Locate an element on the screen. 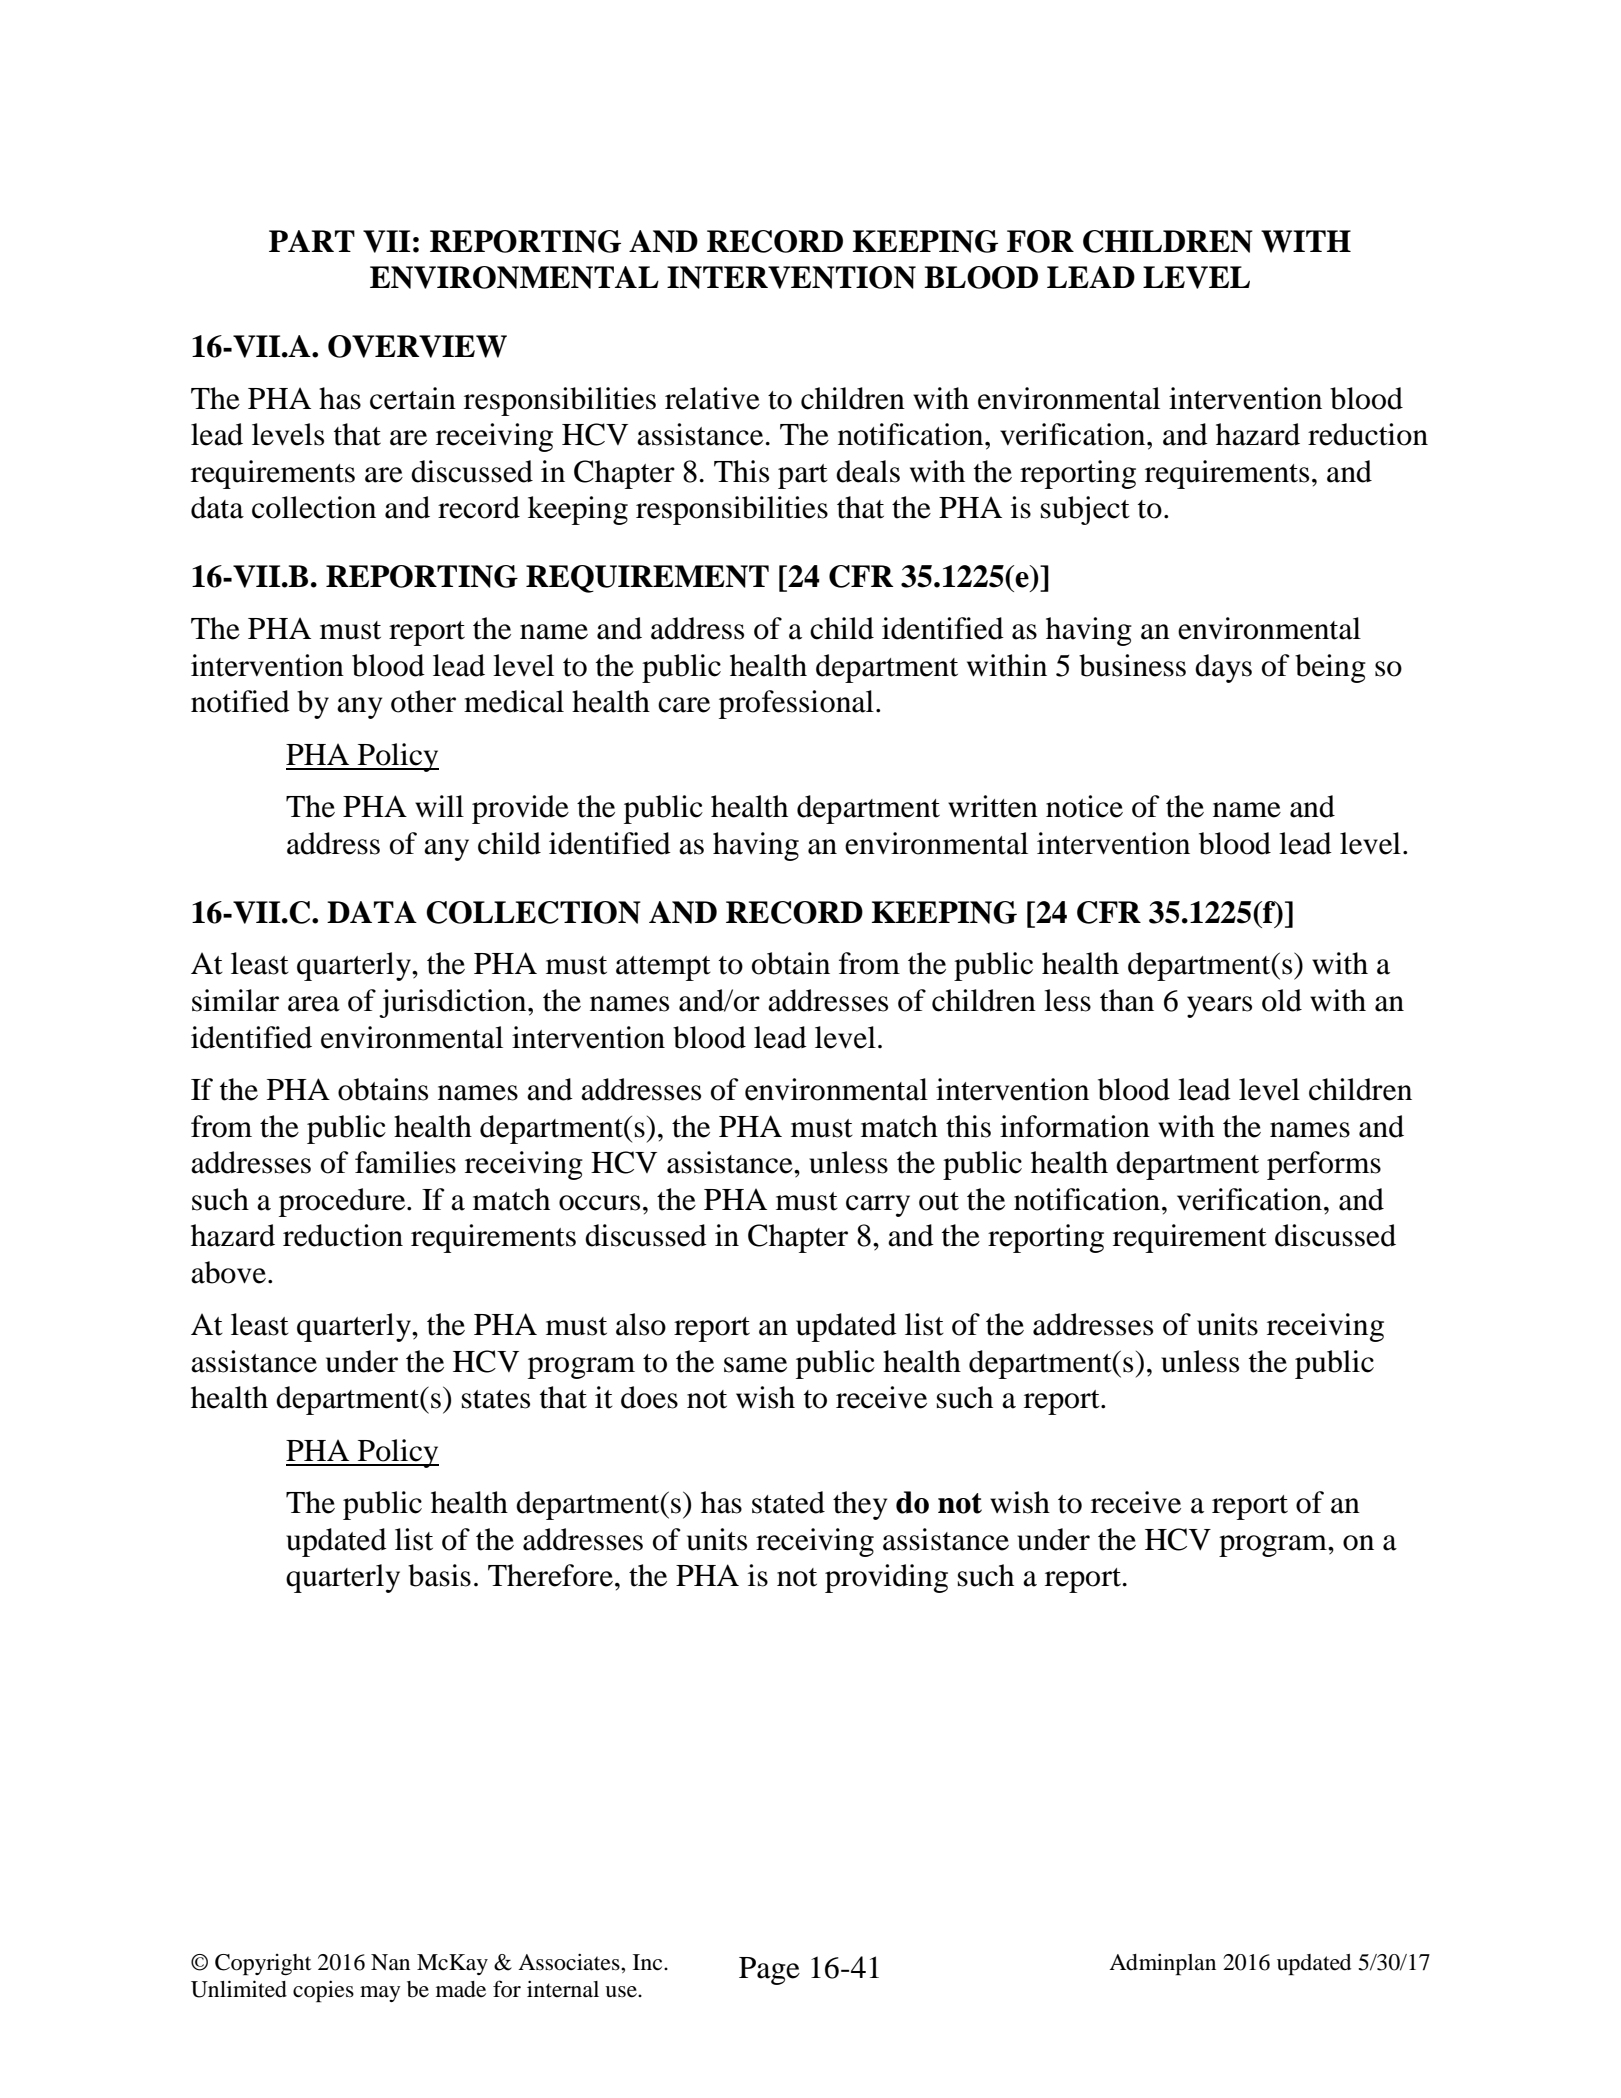 The image size is (1621, 2098). basis is located at coordinates (439, 1575).
